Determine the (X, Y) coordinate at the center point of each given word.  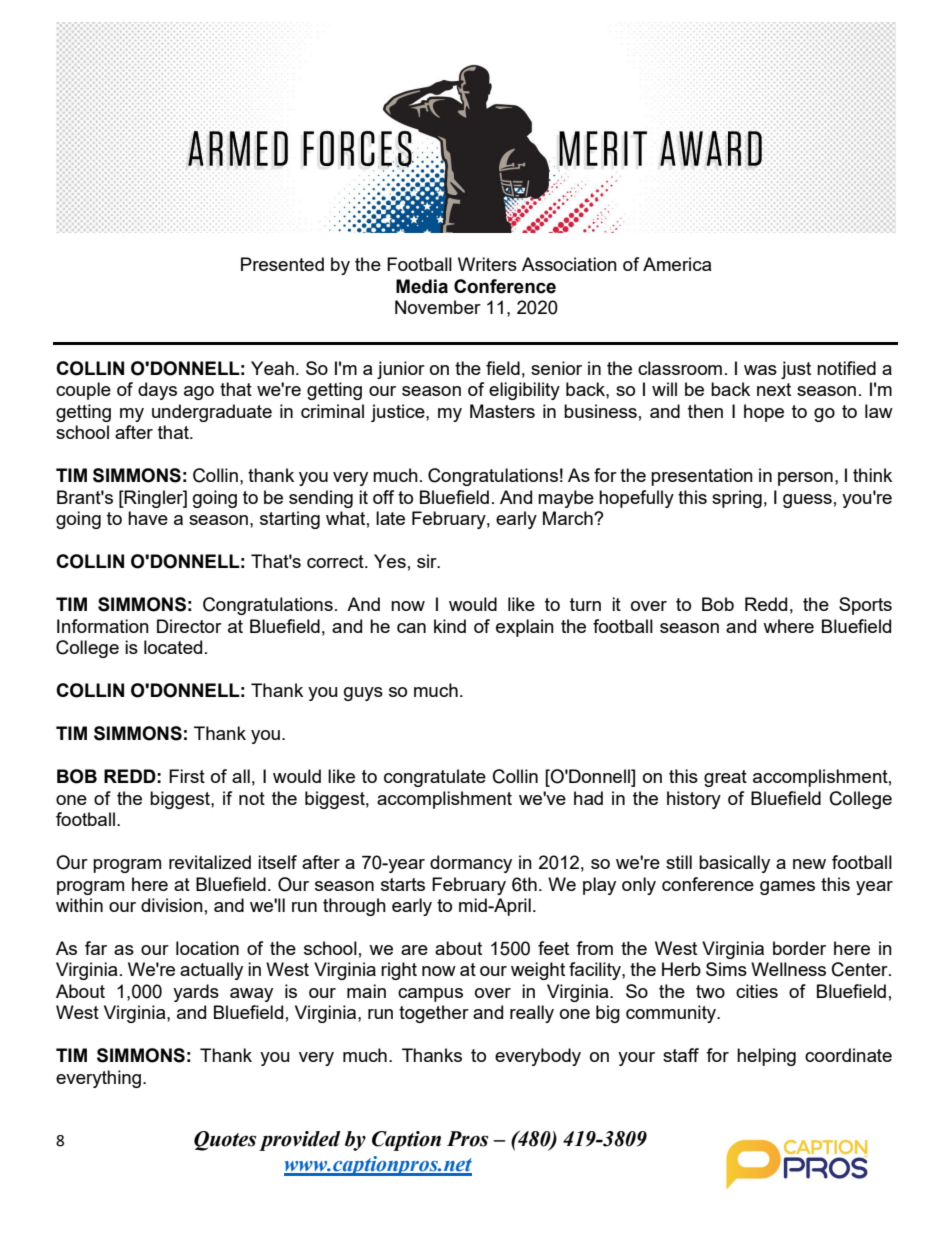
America (677, 264)
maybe (566, 499)
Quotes (225, 1141)
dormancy (471, 864)
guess (807, 501)
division (172, 905)
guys (363, 694)
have (148, 518)
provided (300, 1141)
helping (766, 1057)
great (725, 778)
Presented (282, 264)
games (787, 888)
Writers (487, 264)
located (173, 647)
